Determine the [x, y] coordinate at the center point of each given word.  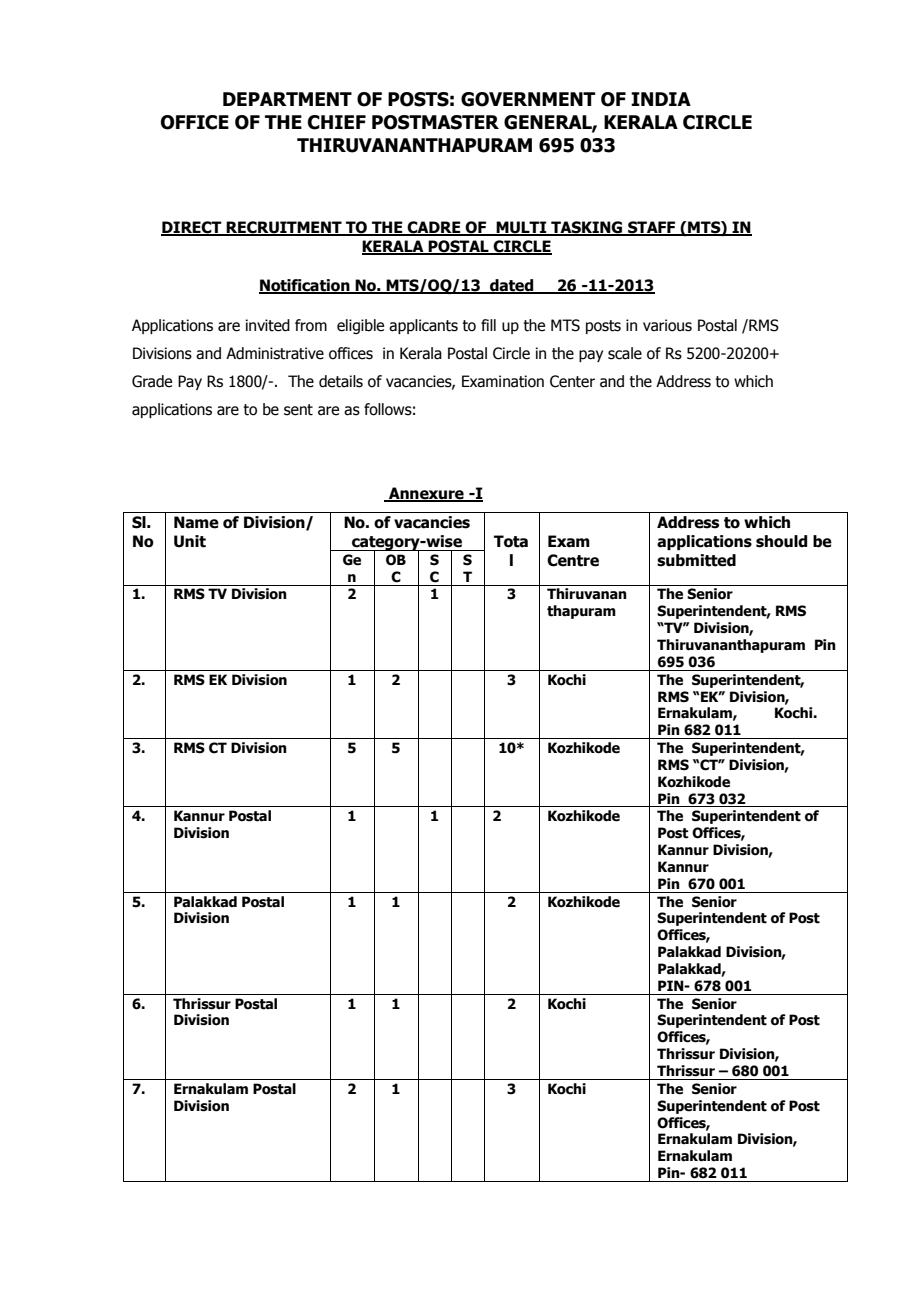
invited [268, 325]
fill [488, 325]
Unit [190, 541]
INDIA [661, 99]
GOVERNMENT [528, 99]
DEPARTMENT [287, 99]
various [667, 325]
